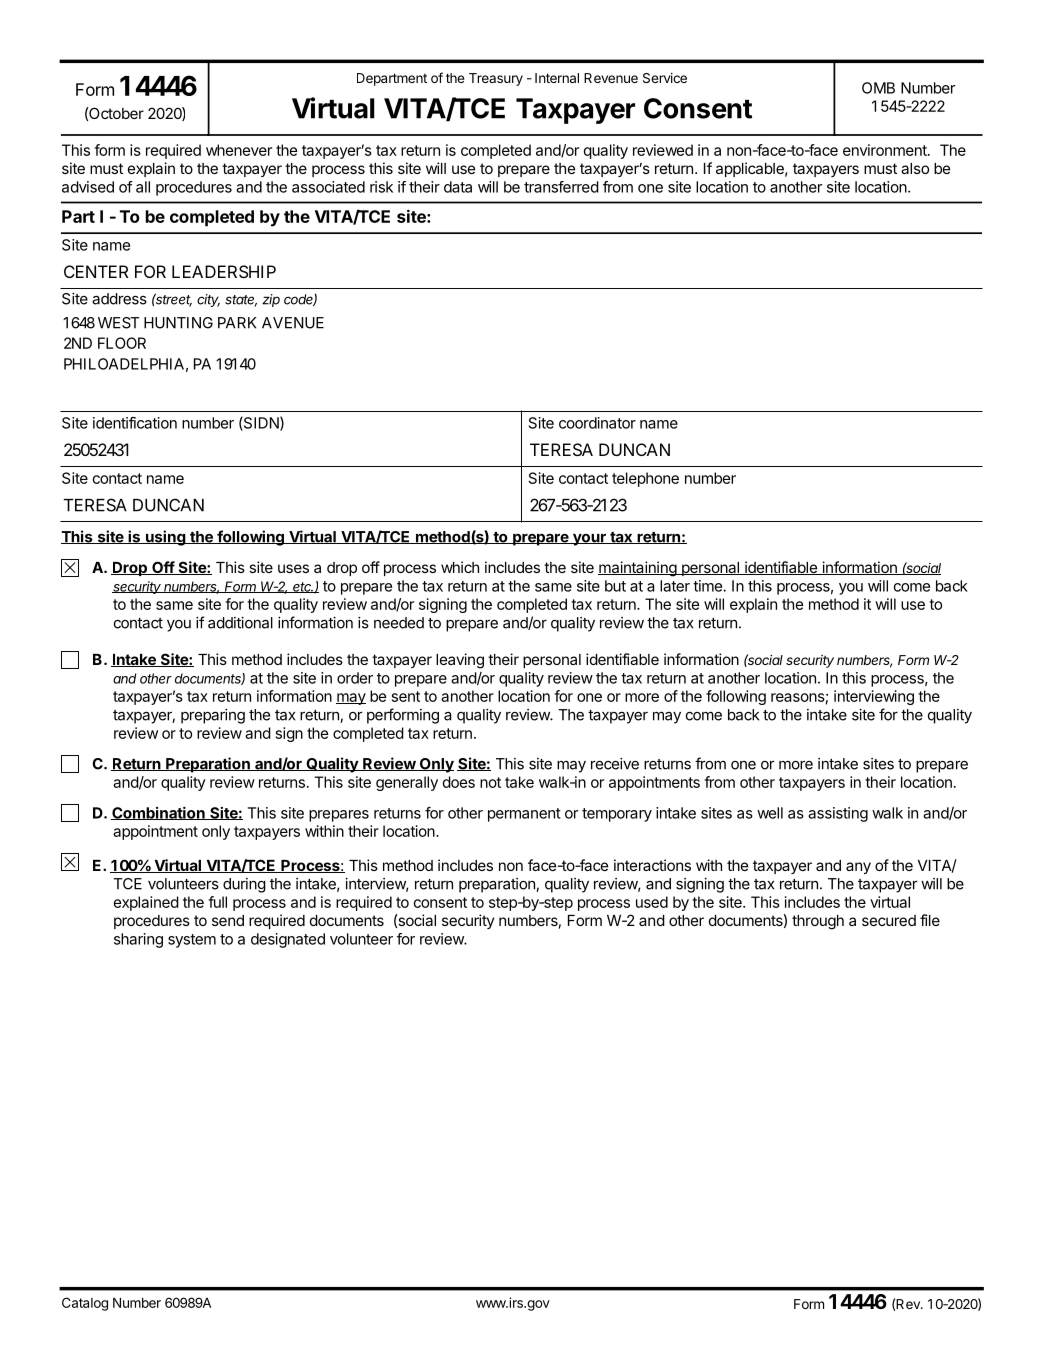 The height and width of the page is (1350, 1043). Describe the element at coordinates (239, 150) in the page. I see `whenever` at that location.
